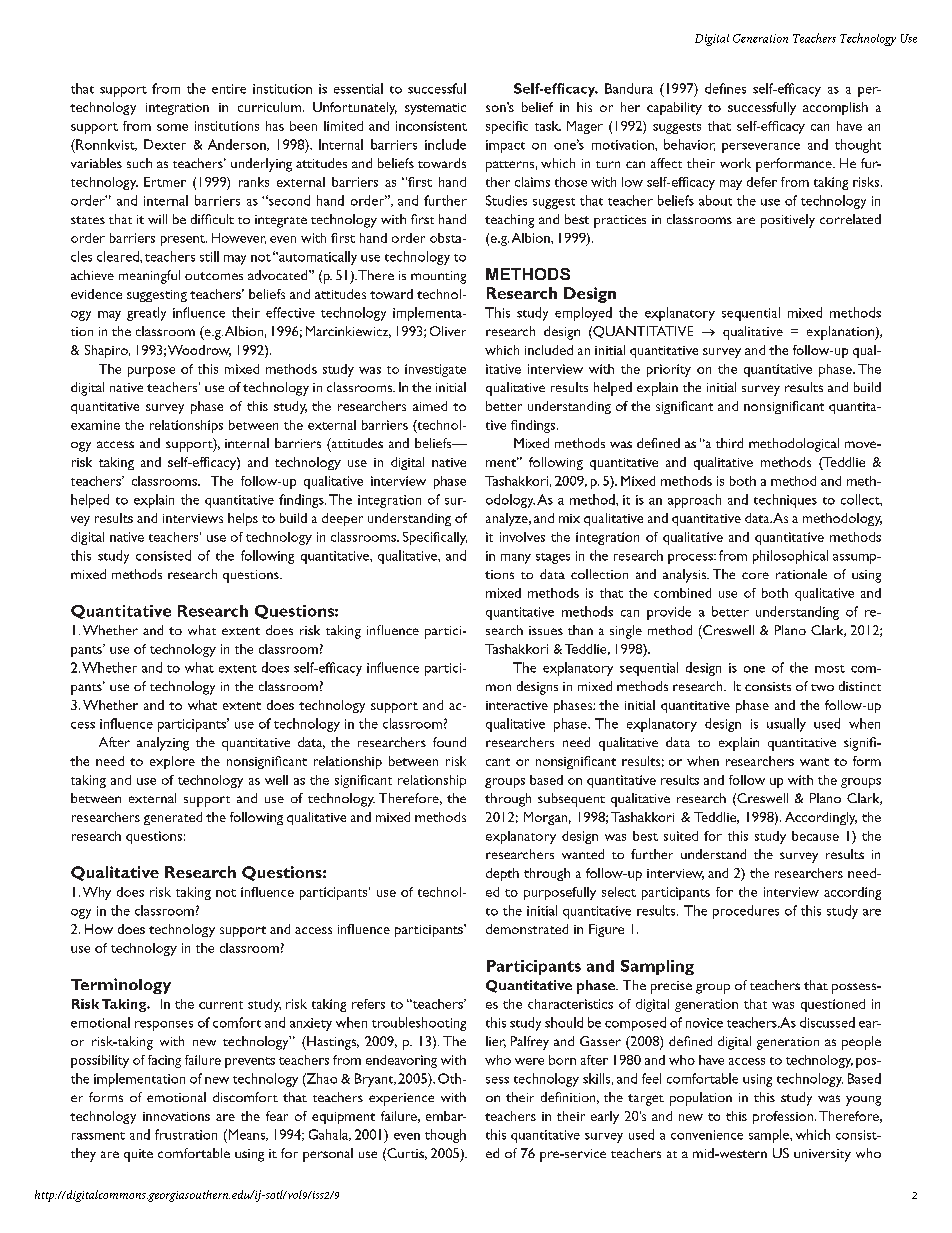 Image resolution: width=952 pixels, height=1233 pixels. I want to click on aimed, so click(430, 406).
